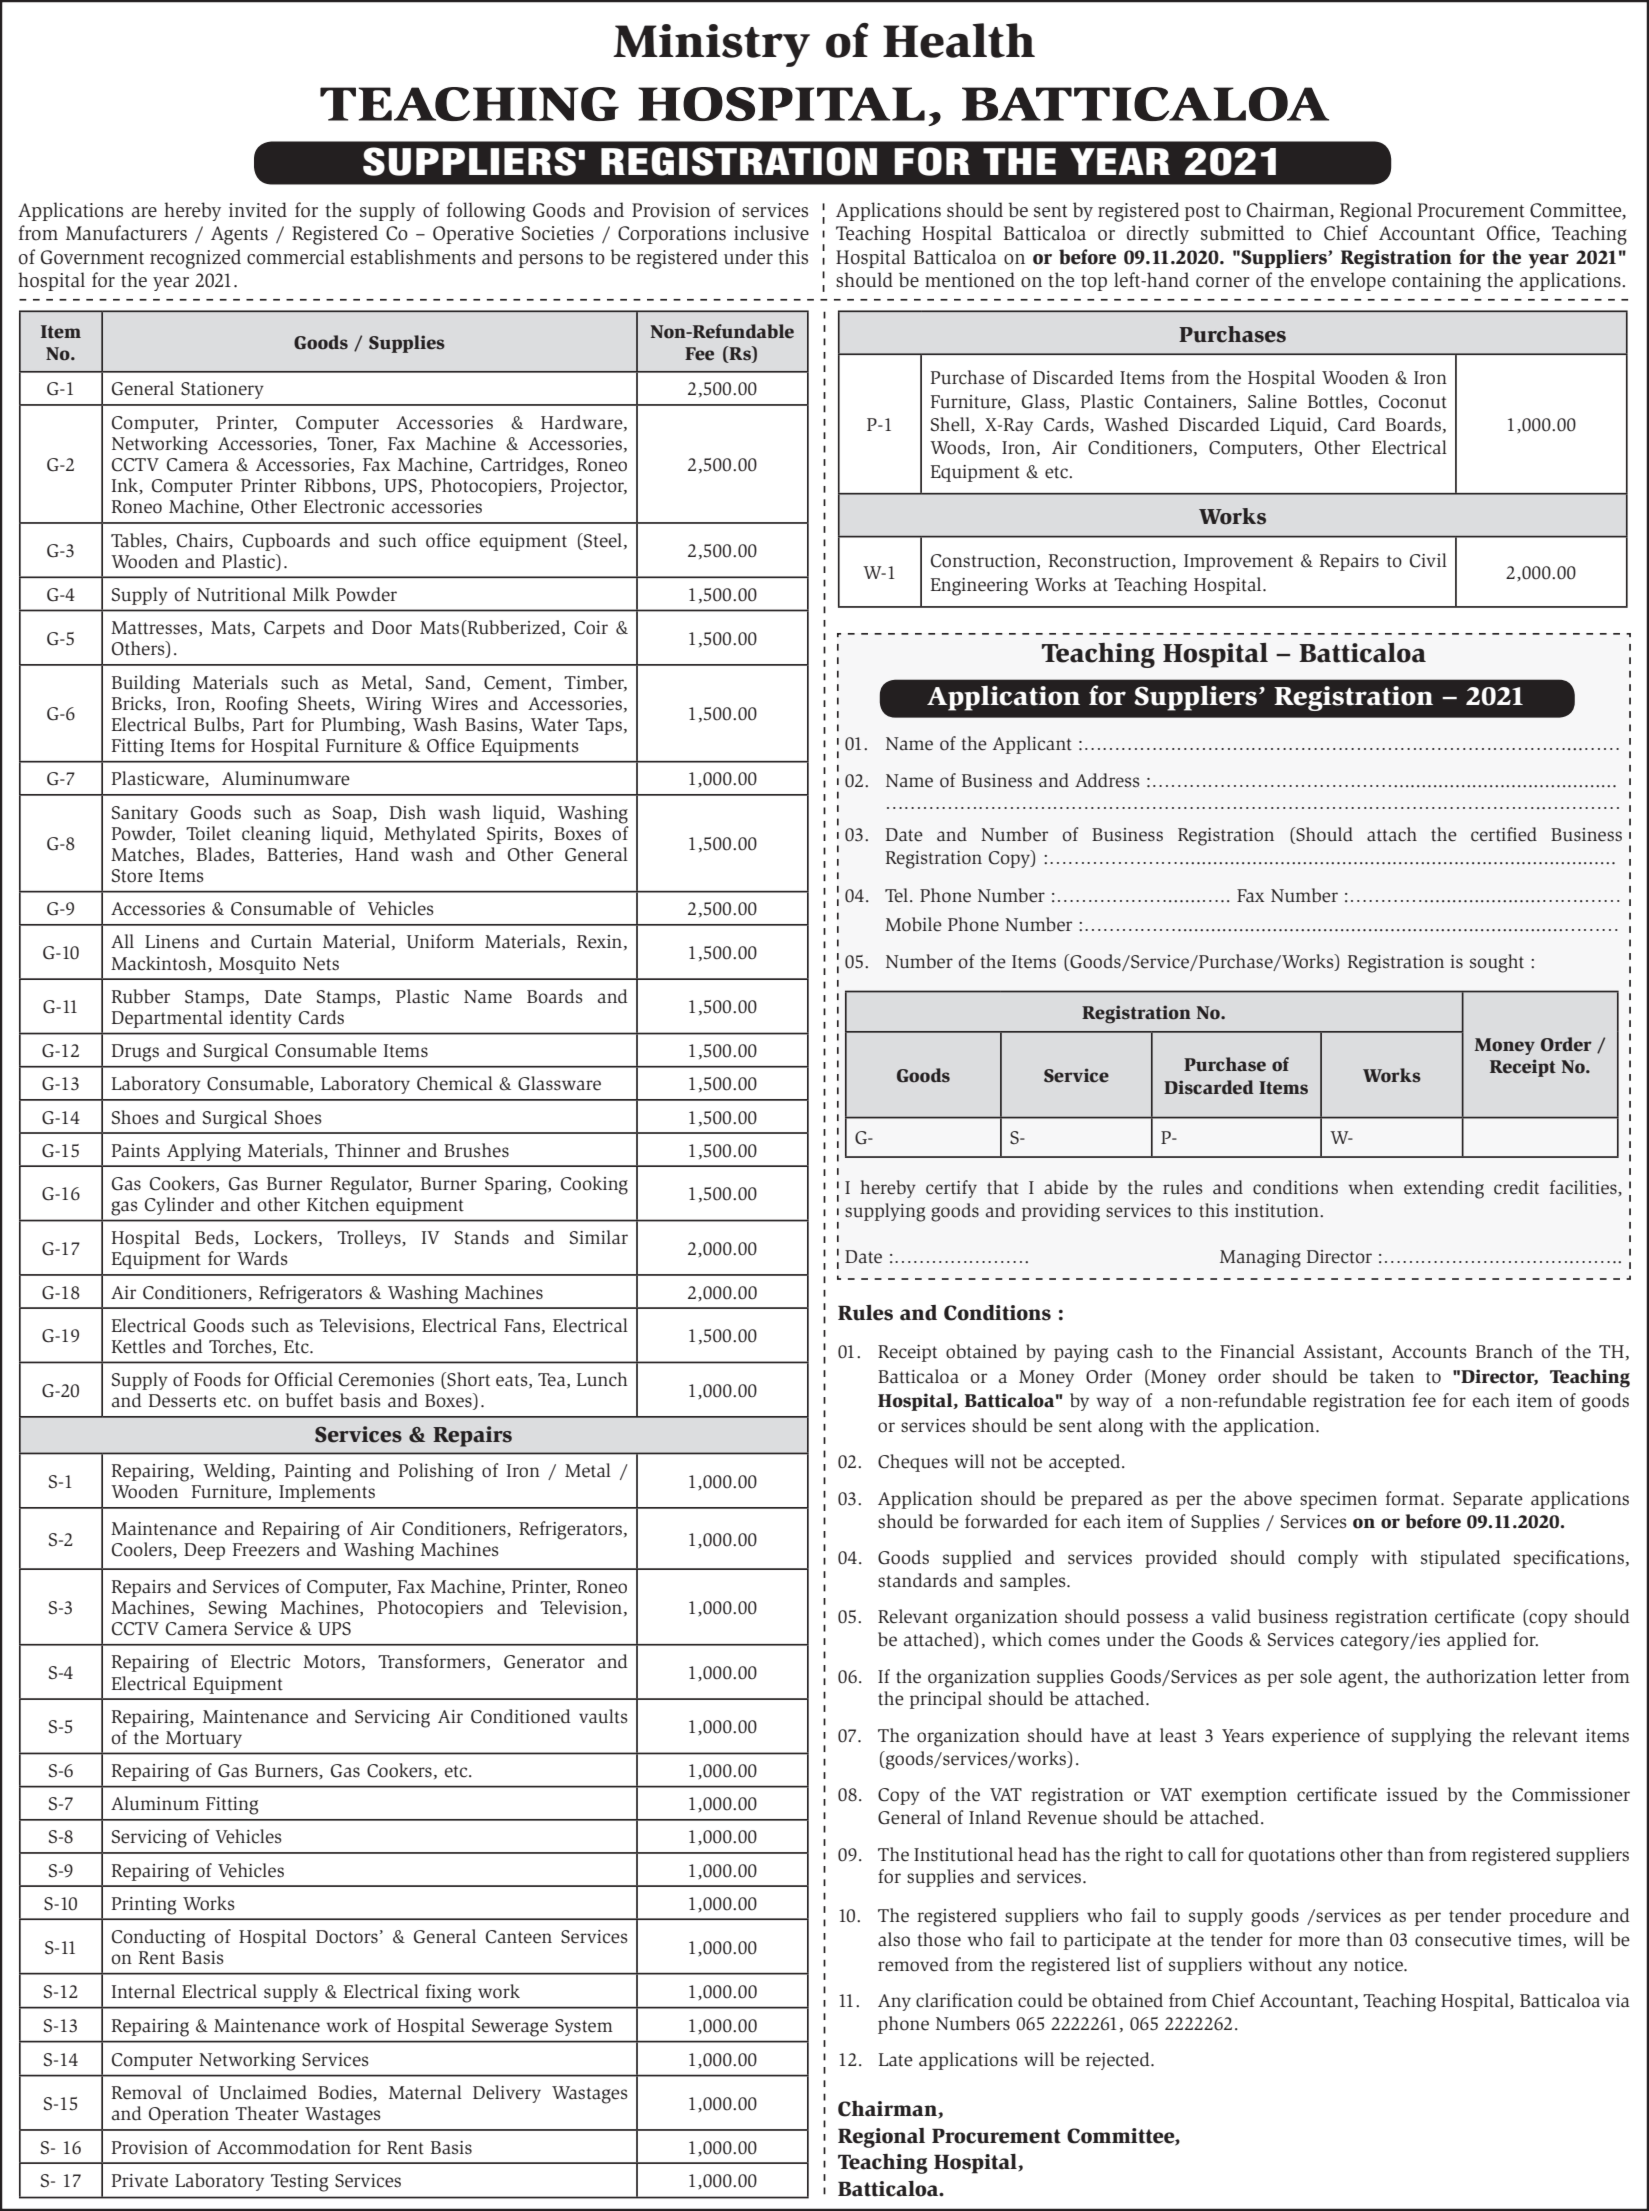  I want to click on Applying, so click(204, 1152).
